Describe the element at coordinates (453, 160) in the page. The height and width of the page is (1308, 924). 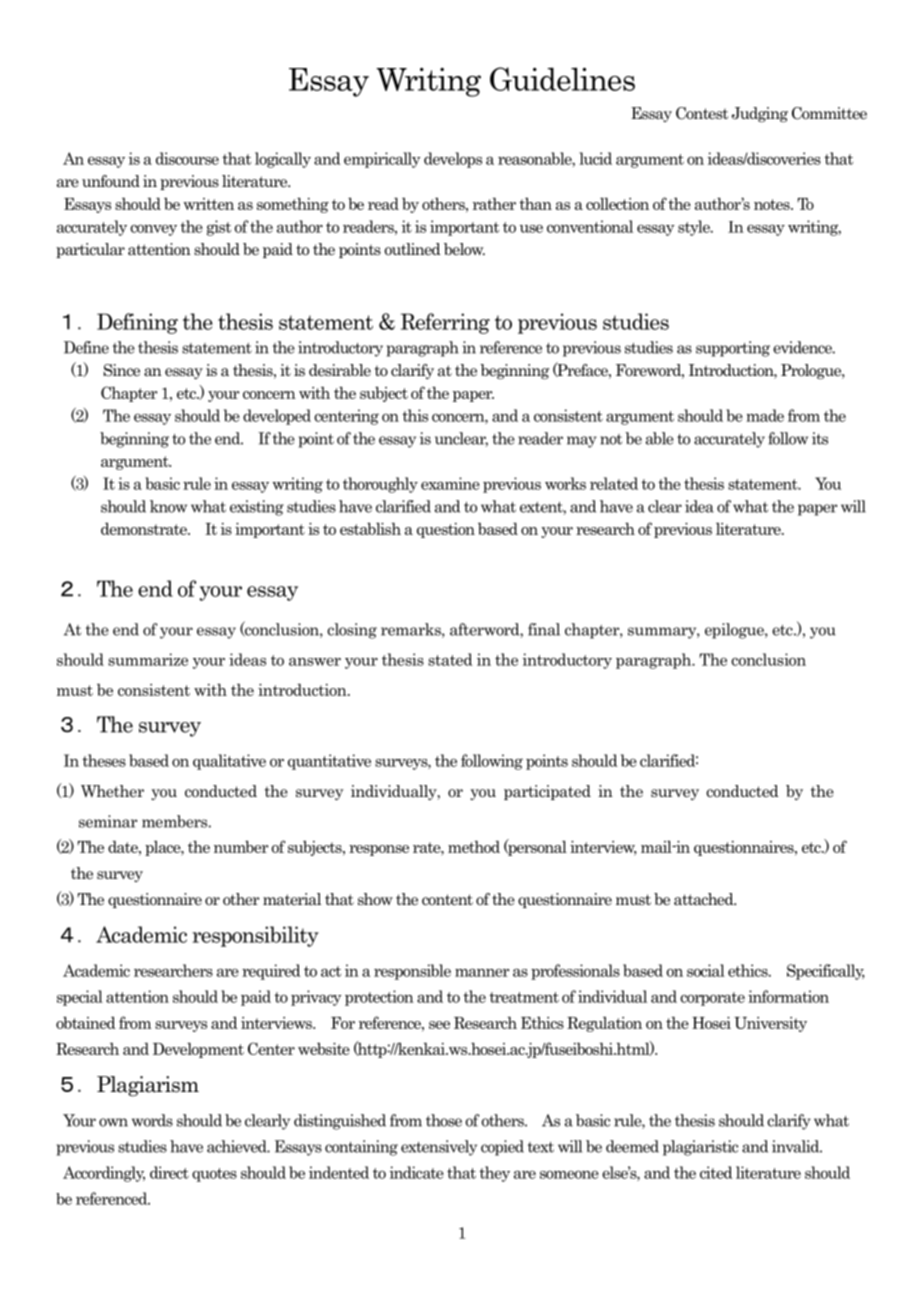
I see `develops` at that location.
